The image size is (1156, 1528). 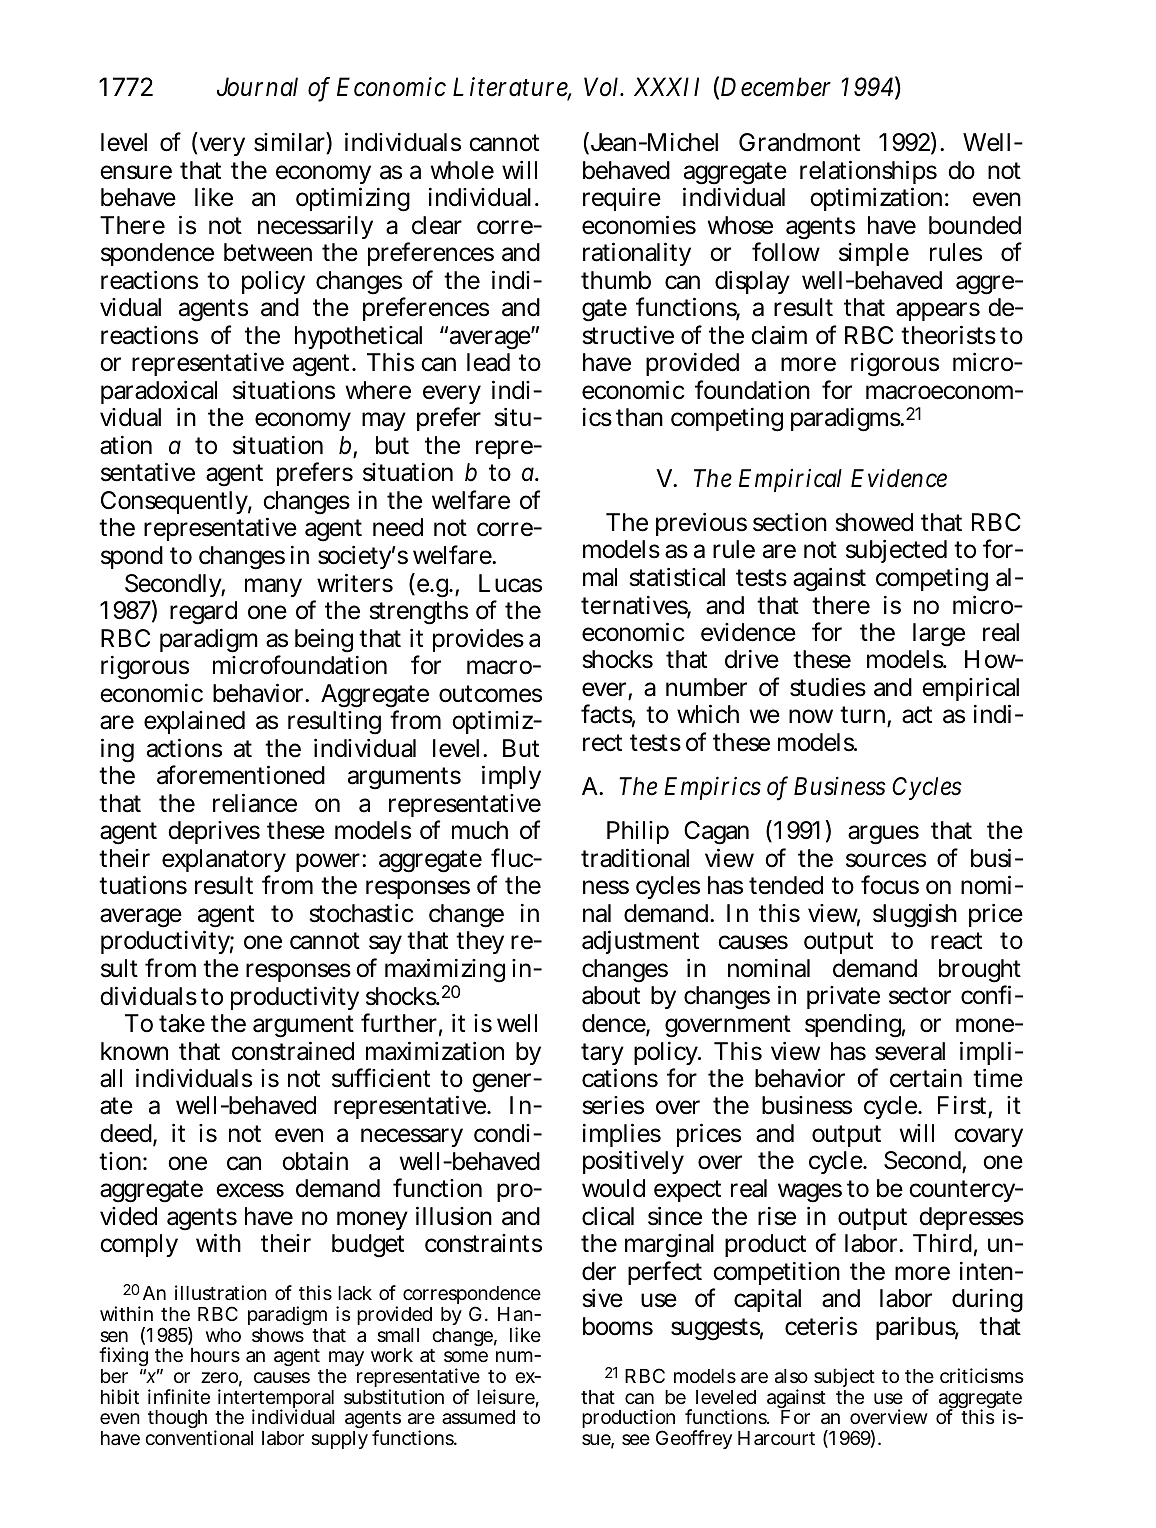 What do you see at coordinates (511, 777) in the screenshot?
I see `imply` at bounding box center [511, 777].
